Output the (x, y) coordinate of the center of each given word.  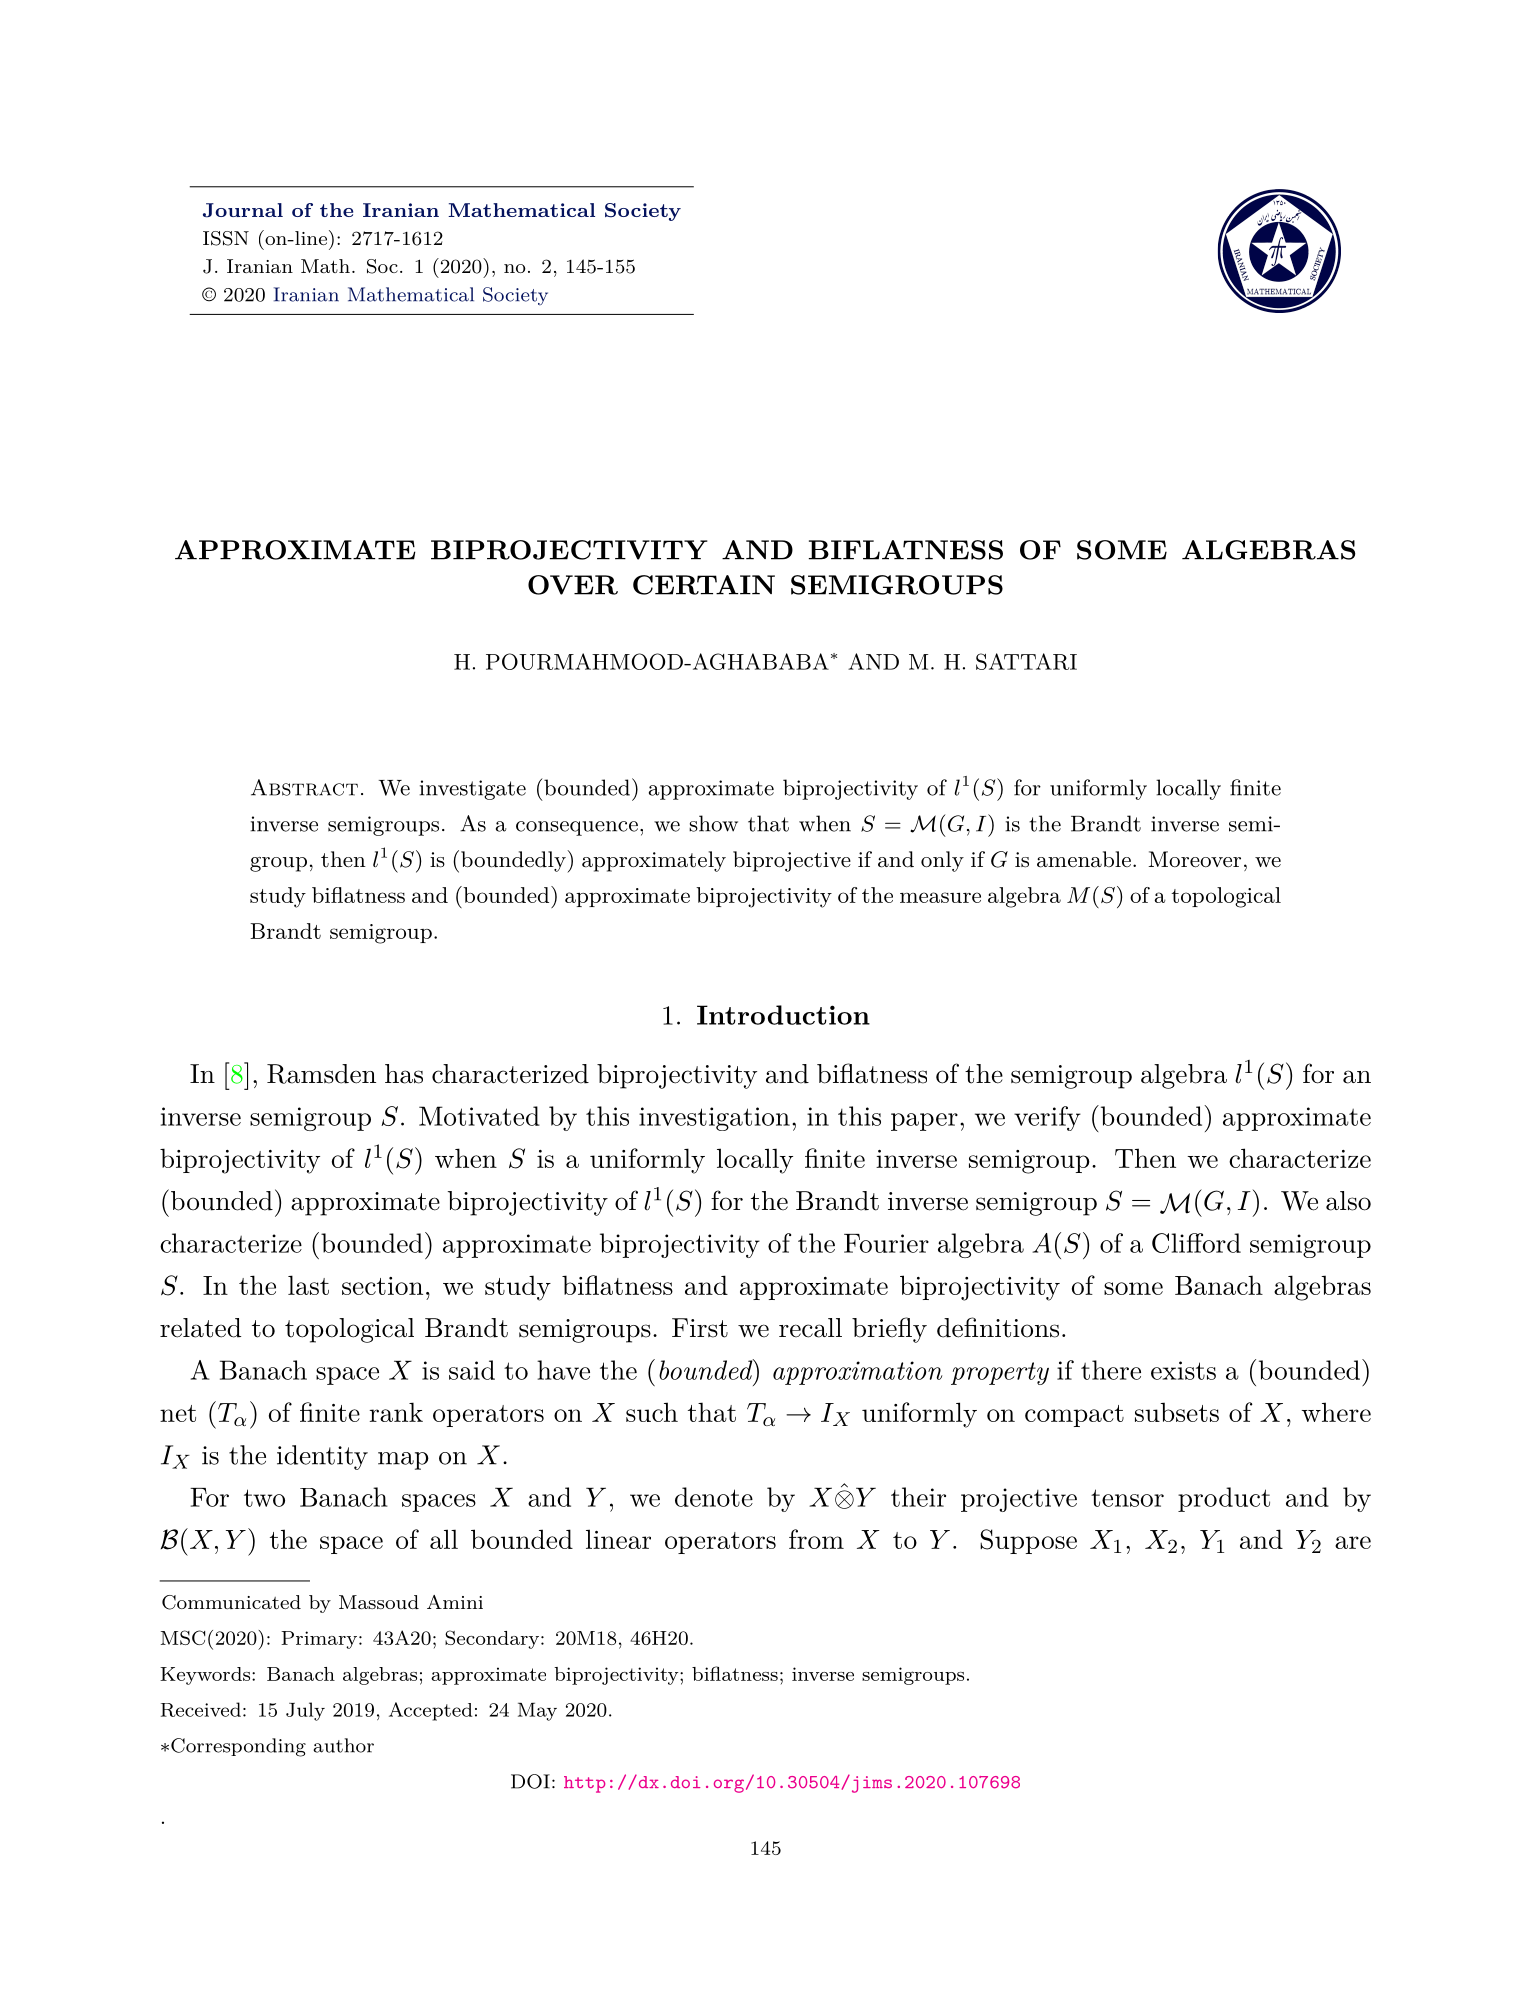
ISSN (226, 238)
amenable (1084, 859)
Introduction (783, 1015)
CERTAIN (704, 585)
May (537, 1712)
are (1353, 1542)
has (404, 1074)
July (305, 1711)
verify (1047, 1118)
